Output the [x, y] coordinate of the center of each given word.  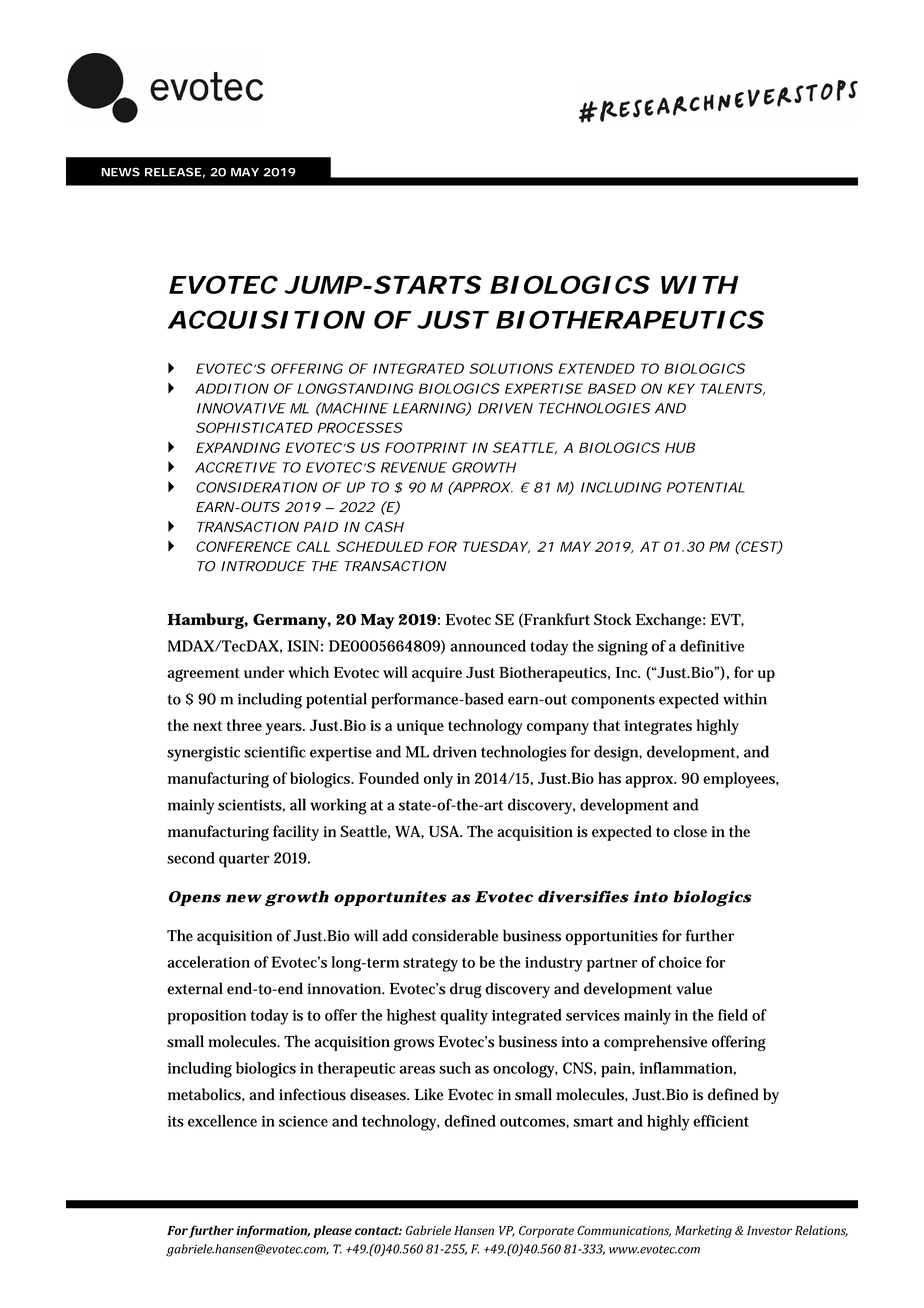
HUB [680, 447]
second [191, 858]
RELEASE [173, 172]
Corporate [546, 1232]
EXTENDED [597, 368]
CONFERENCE [244, 546]
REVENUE [414, 467]
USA [445, 831]
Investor [769, 1230]
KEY [681, 388]
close [690, 831]
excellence [222, 1121]
